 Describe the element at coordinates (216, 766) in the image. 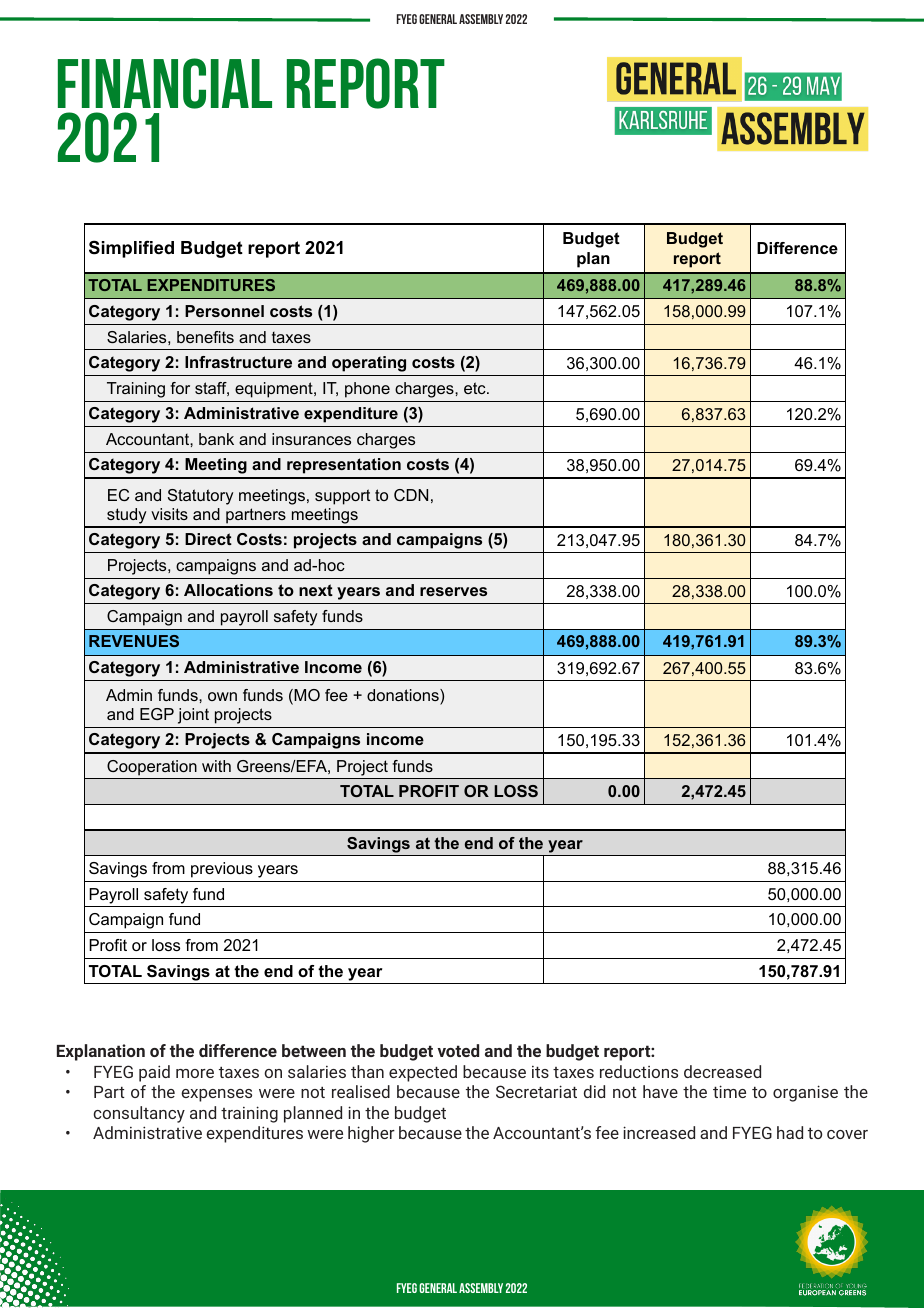

I see `with` at that location.
